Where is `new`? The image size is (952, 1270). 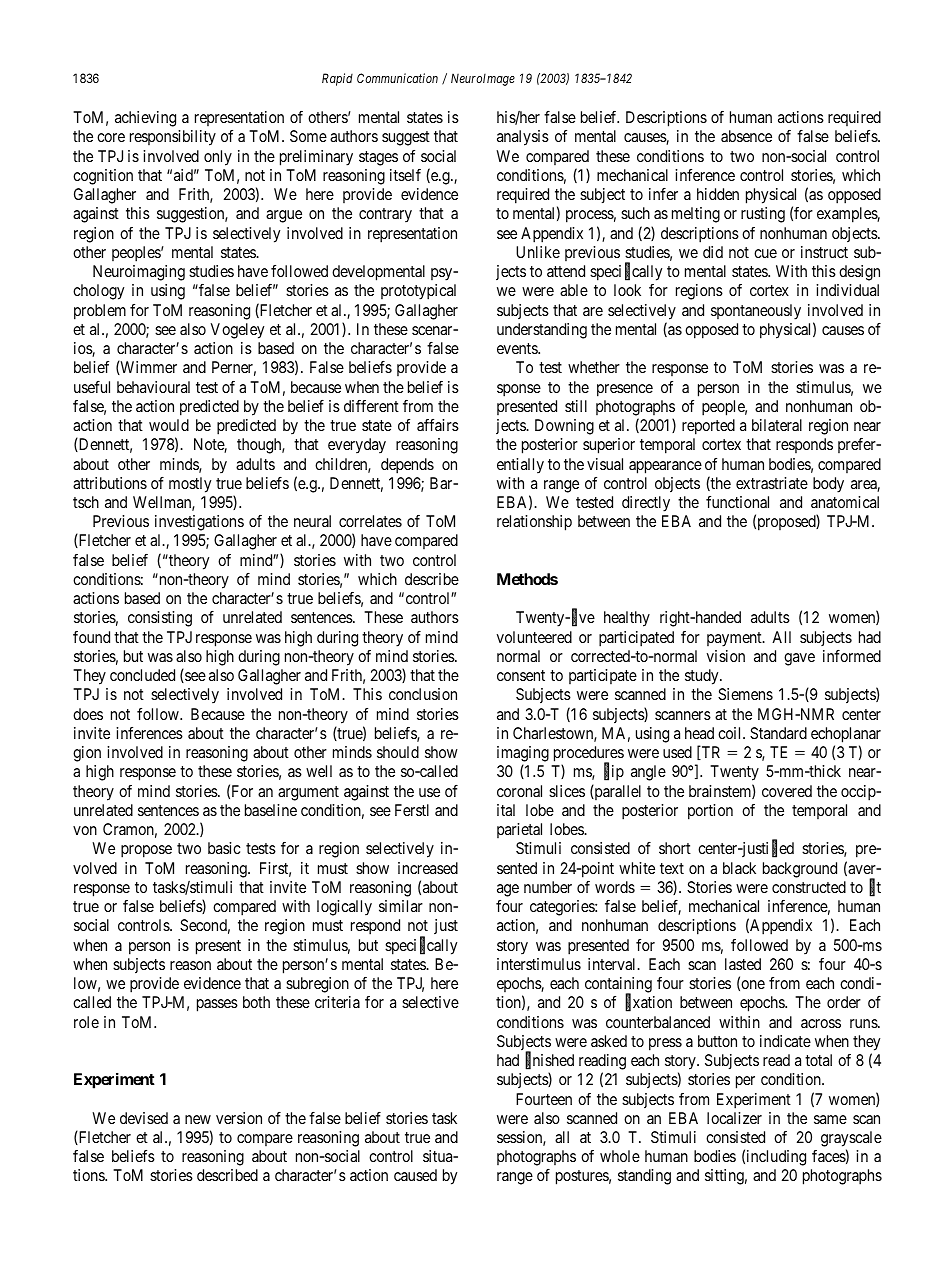
new is located at coordinates (198, 1119).
